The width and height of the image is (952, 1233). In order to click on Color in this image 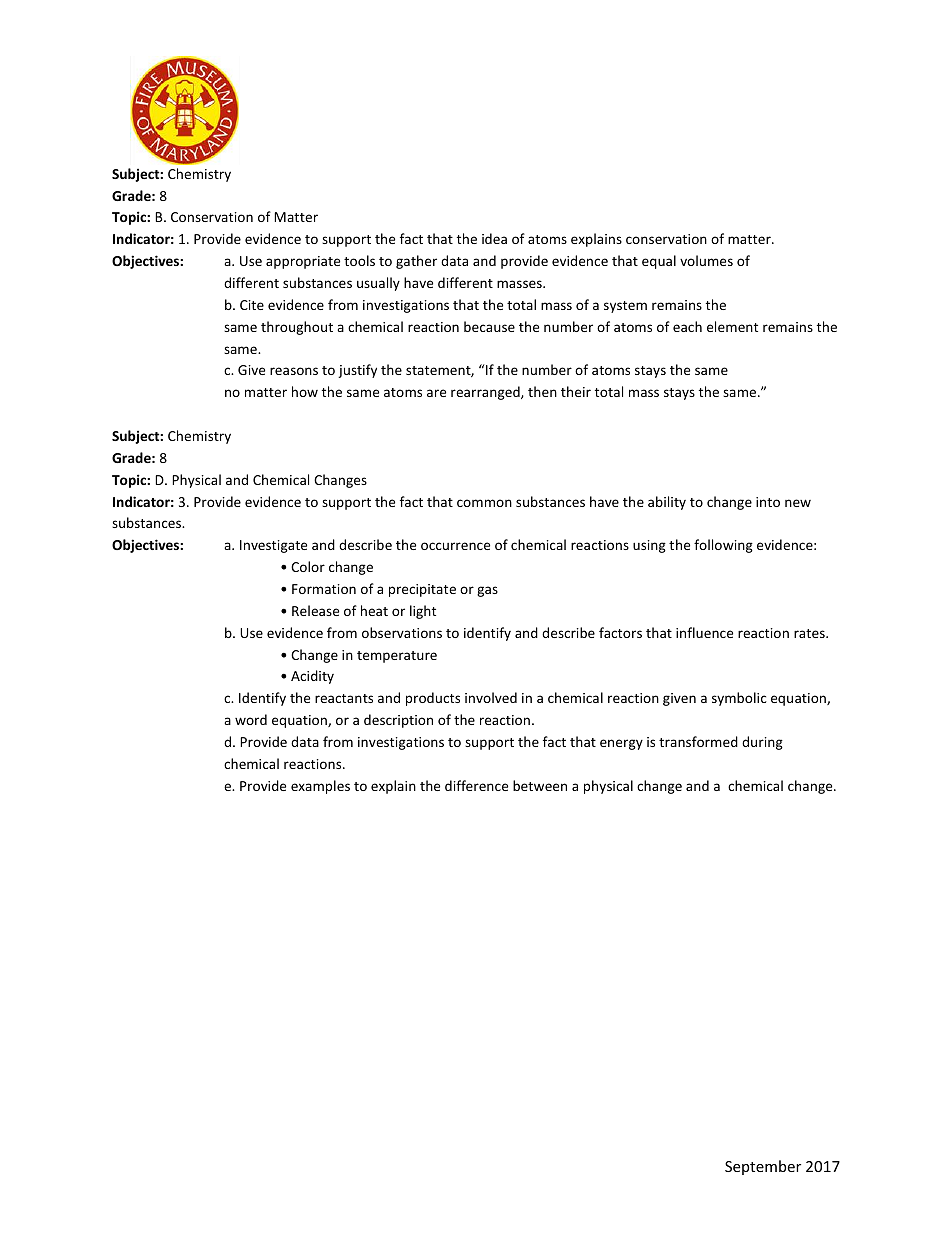, I will do `click(308, 566)`.
